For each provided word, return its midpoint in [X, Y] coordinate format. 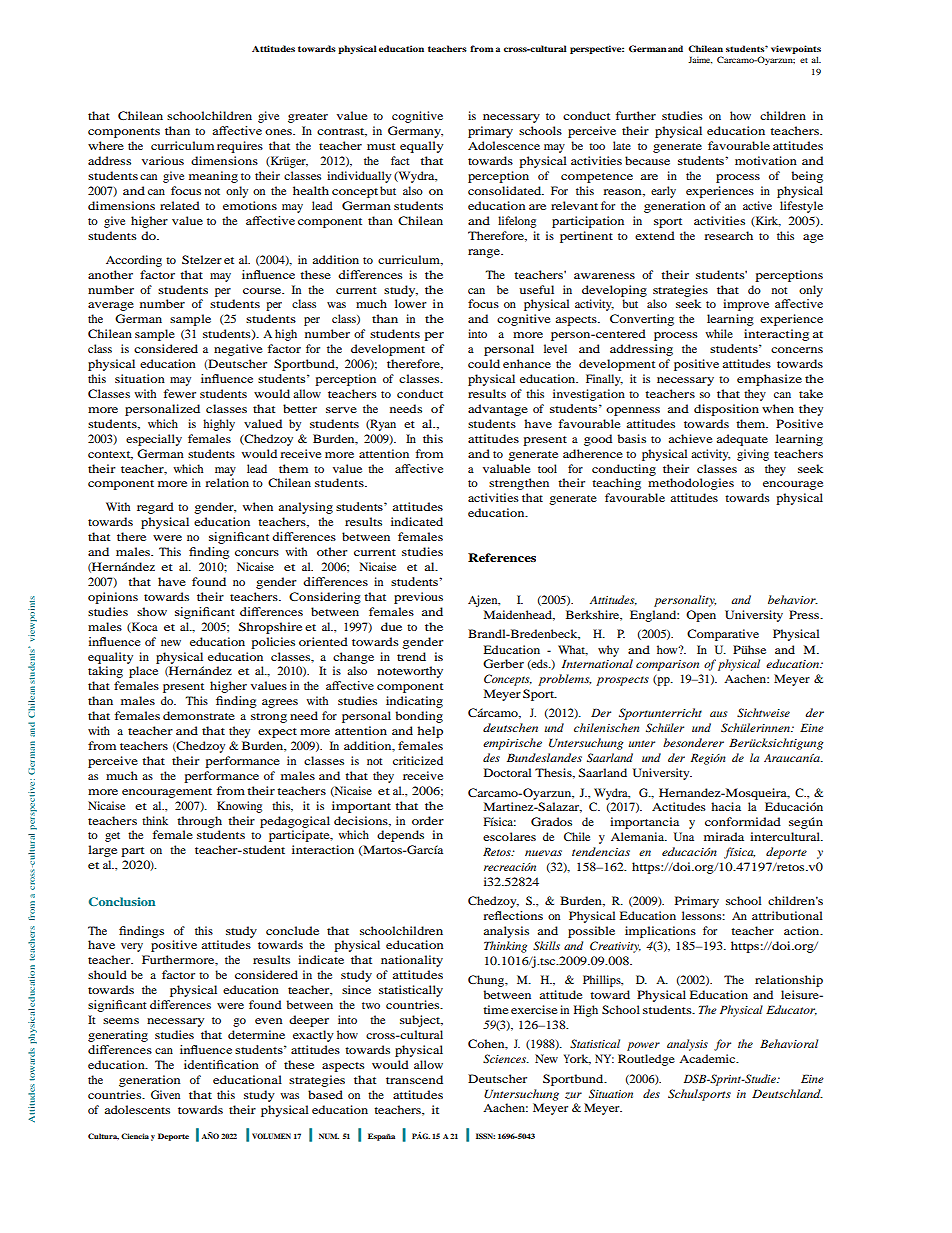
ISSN [485, 1136]
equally [421, 147]
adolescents [137, 1109]
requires [240, 147]
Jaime [700, 60]
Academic [708, 1058]
